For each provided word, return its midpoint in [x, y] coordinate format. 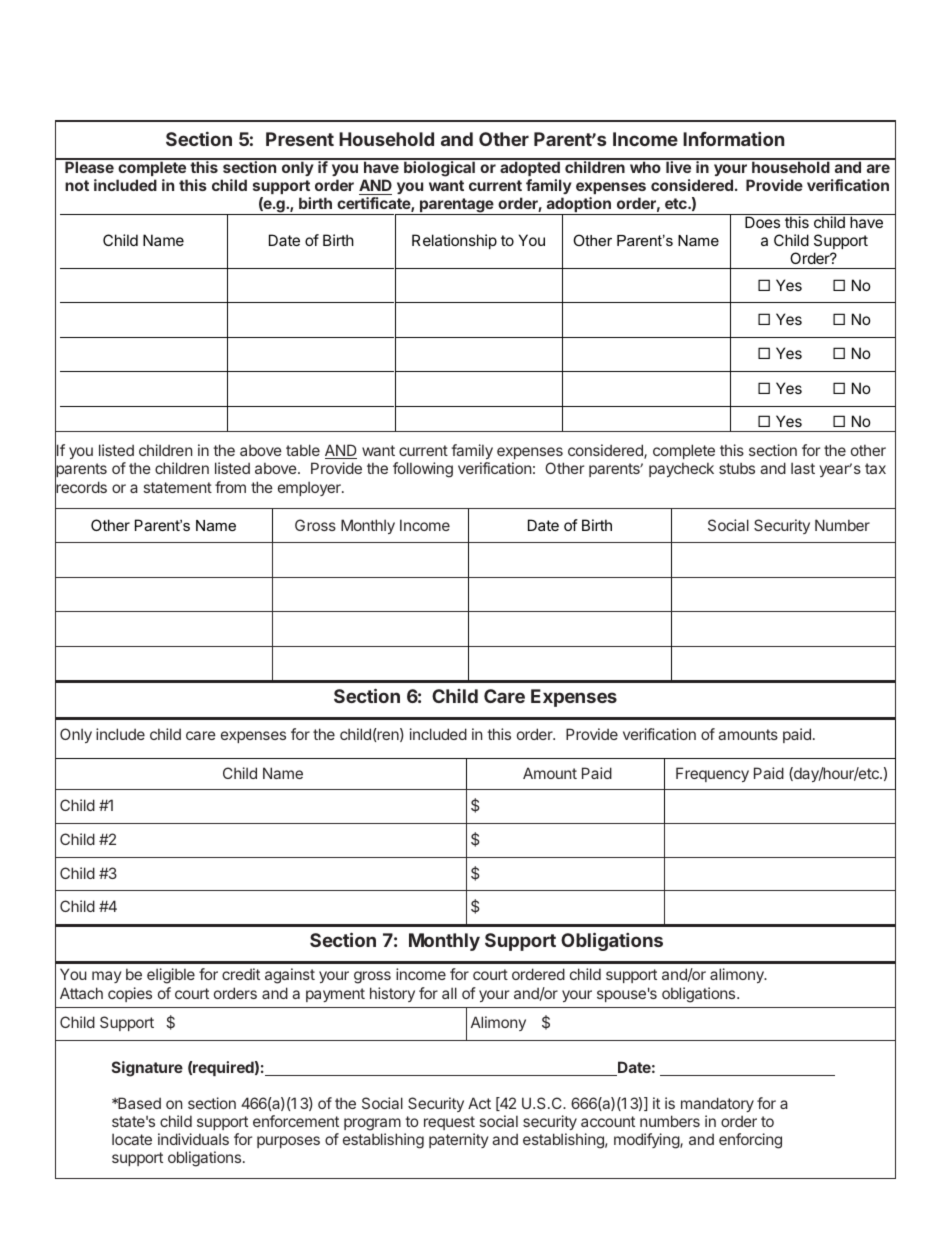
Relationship [454, 241]
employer [310, 488]
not [77, 185]
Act [479, 1103]
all [449, 993]
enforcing [750, 1141]
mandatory [717, 1106]
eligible [171, 976]
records [81, 488]
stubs [737, 468]
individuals [193, 1139]
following [423, 470]
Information [733, 139]
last [803, 468]
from [230, 487]
